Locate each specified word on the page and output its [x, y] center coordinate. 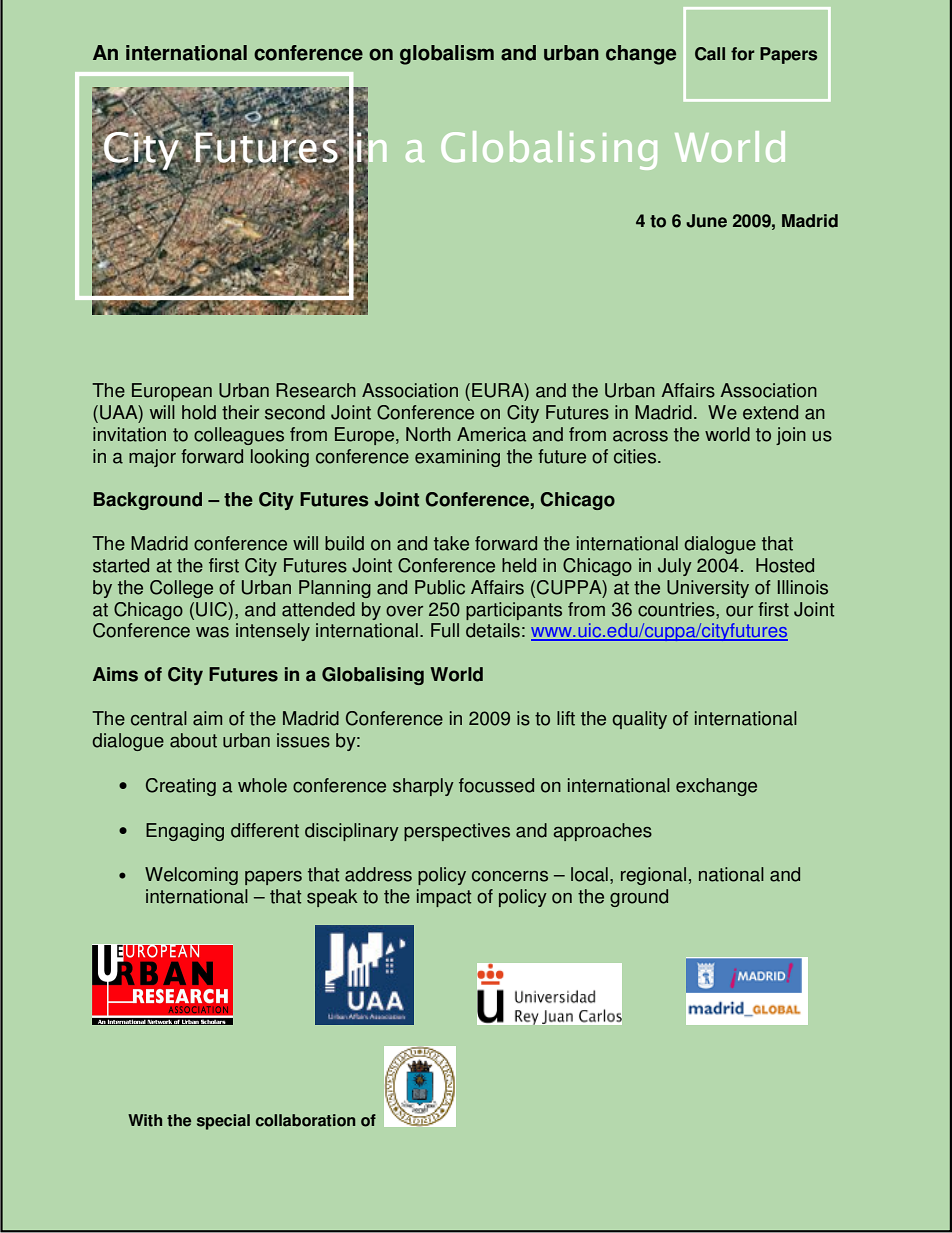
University [708, 589]
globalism [447, 55]
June [706, 221]
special [223, 1122]
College [181, 589]
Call [710, 54]
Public [440, 587]
